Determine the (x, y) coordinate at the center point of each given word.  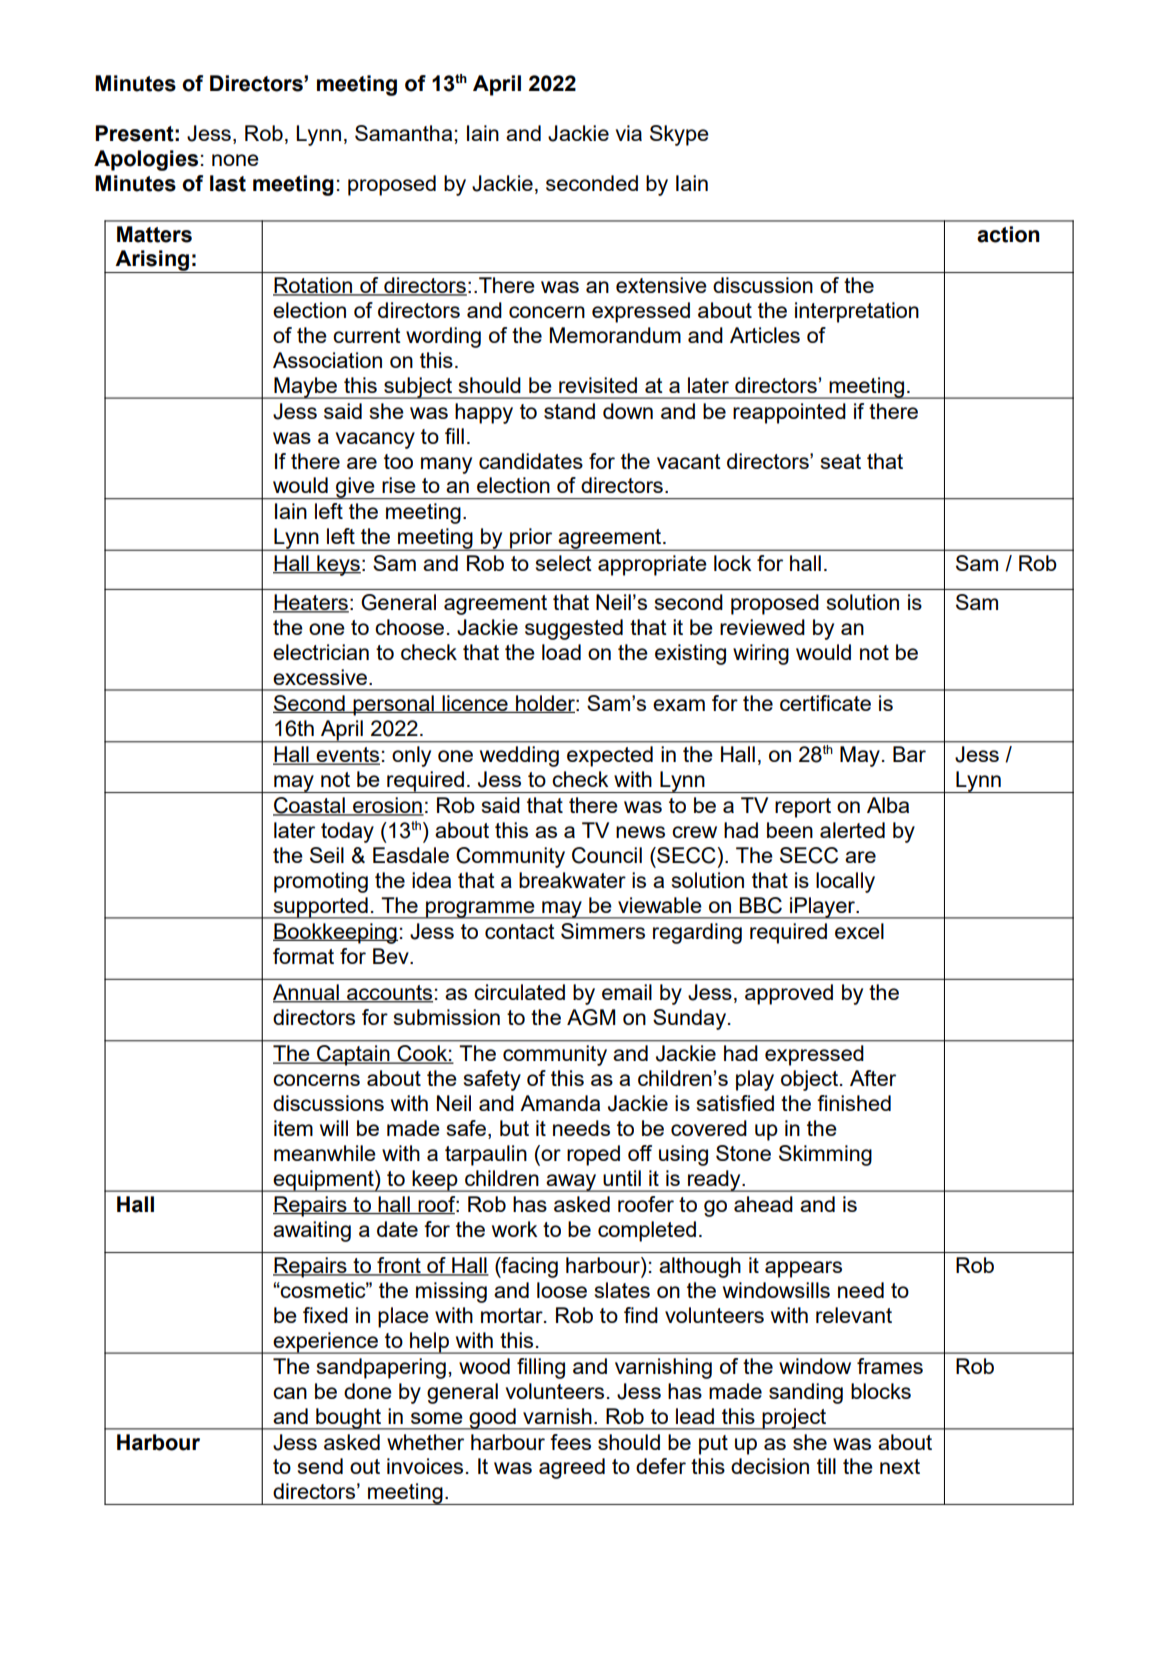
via (629, 133)
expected (610, 756)
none (235, 160)
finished (854, 1103)
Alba (888, 805)
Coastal (310, 806)
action (1008, 234)
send (320, 1466)
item (293, 1128)
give (355, 488)
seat (841, 461)
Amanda (560, 1103)
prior (531, 539)
